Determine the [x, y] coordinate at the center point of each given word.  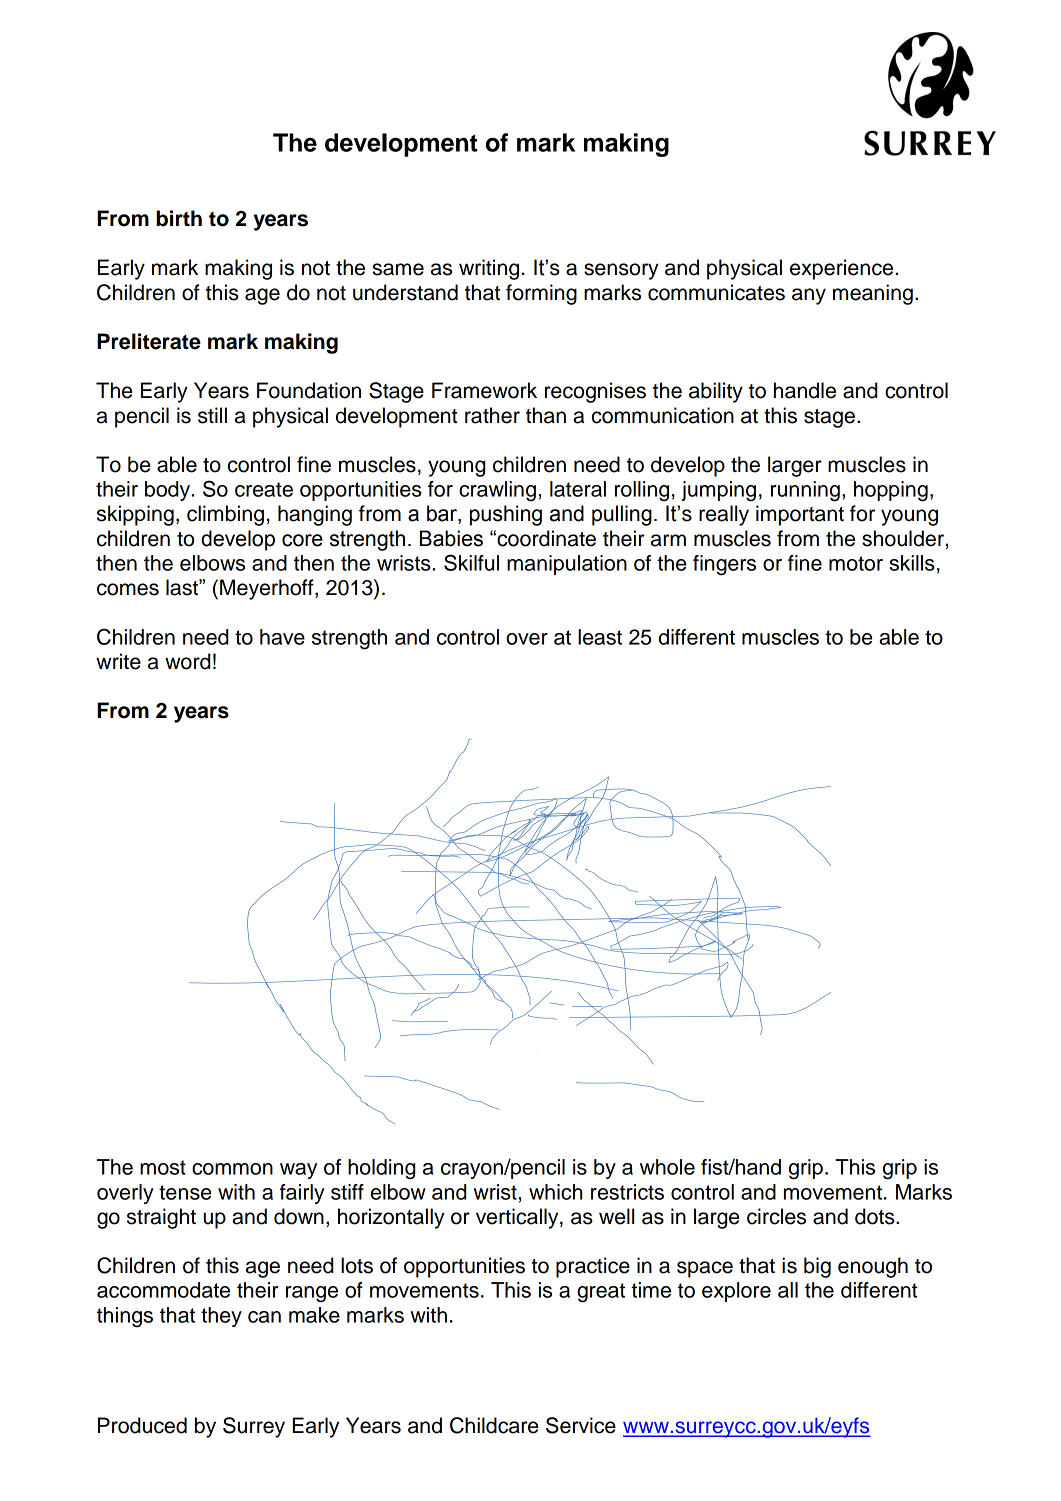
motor [856, 563]
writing [489, 269]
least [600, 637]
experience [841, 269]
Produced [142, 1425]
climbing [225, 515]
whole [667, 1167]
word [187, 661]
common [232, 1169]
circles [776, 1216]
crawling [497, 491]
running [805, 491]
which [555, 1192]
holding [381, 1169]
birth [179, 218]
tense [185, 1192]
